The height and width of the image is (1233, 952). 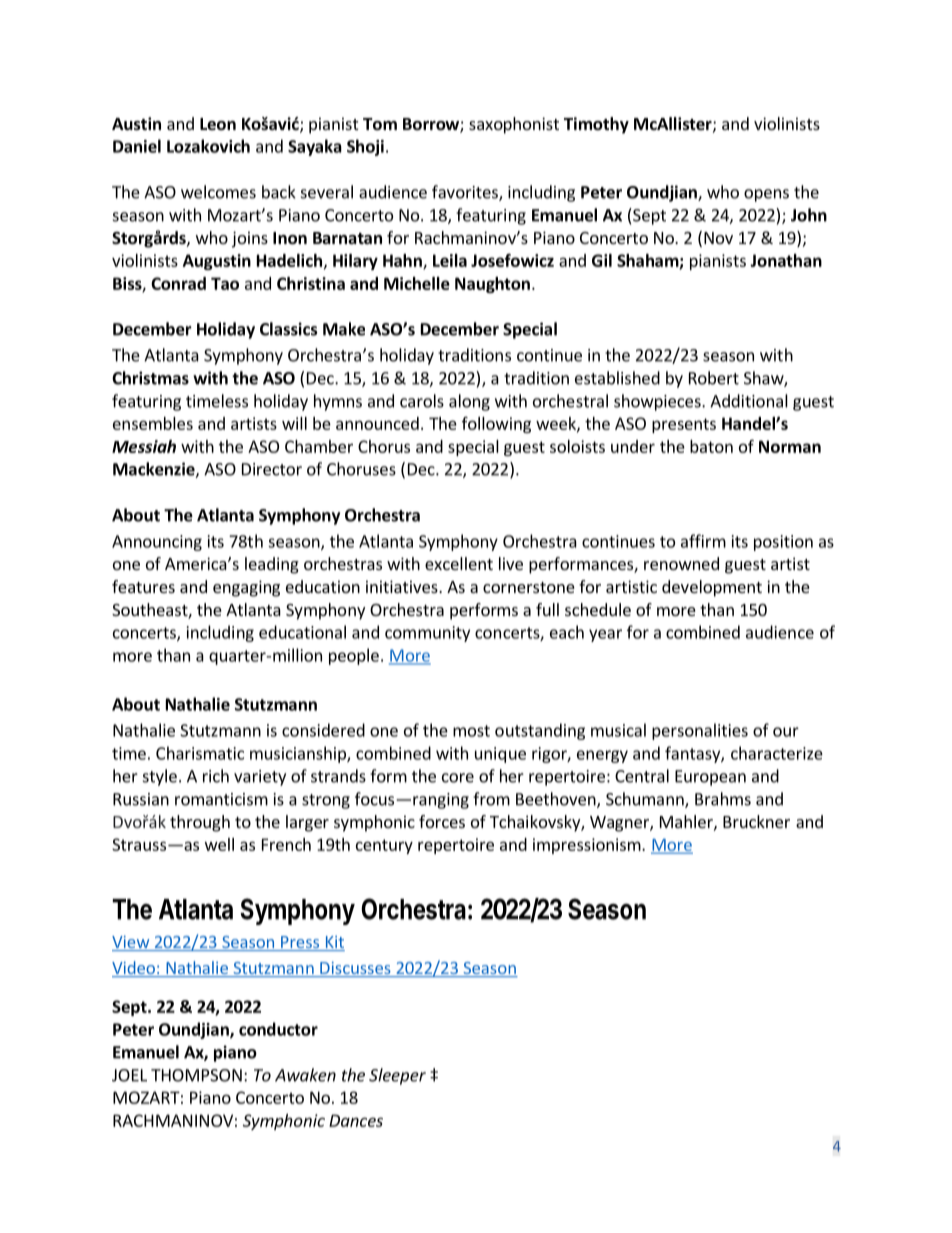 I want to click on rich, so click(x=216, y=776).
